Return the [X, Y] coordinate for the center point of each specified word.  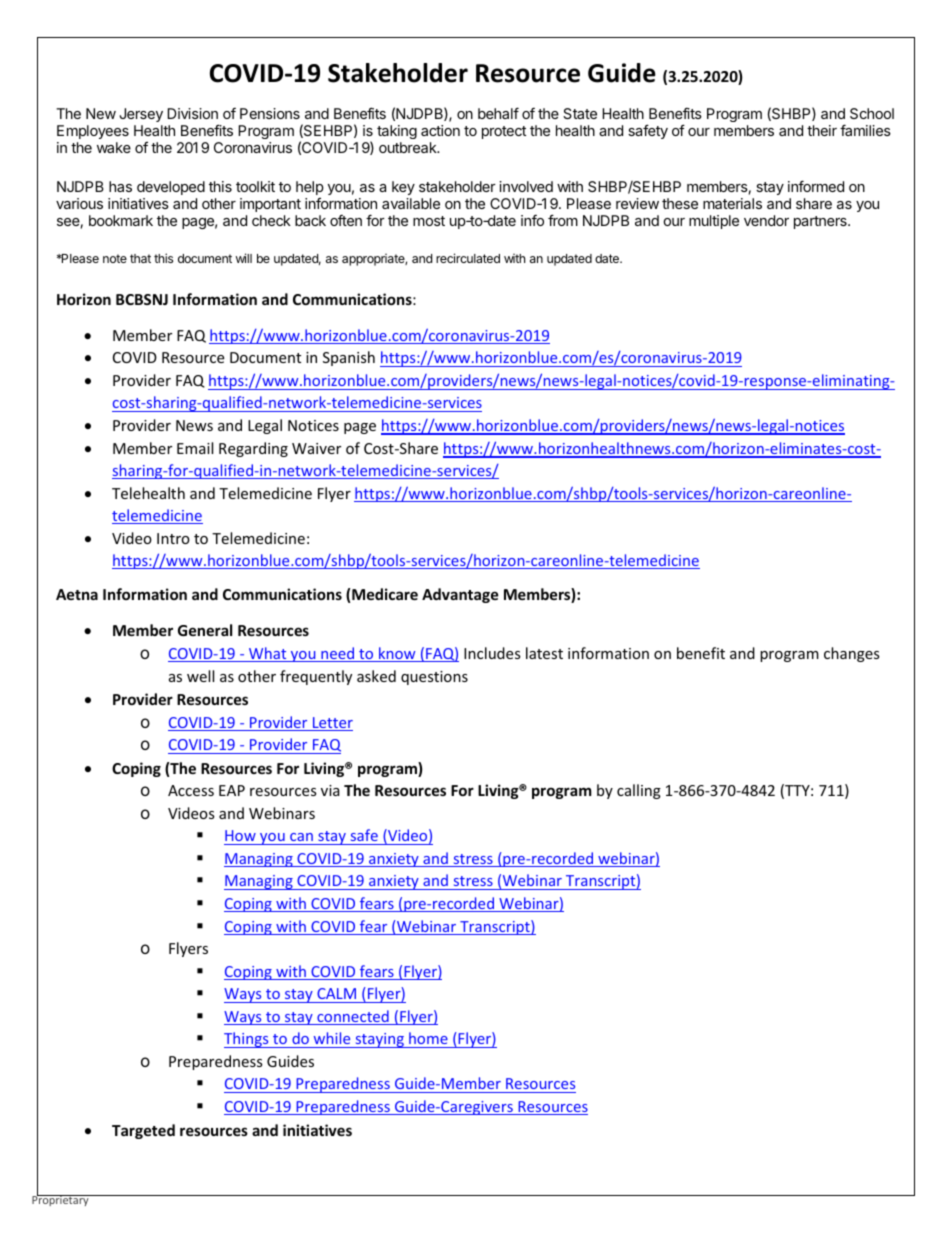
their [822, 130]
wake [114, 147]
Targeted [143, 1131]
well [200, 676]
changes [852, 654]
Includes [492, 653]
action [440, 130]
